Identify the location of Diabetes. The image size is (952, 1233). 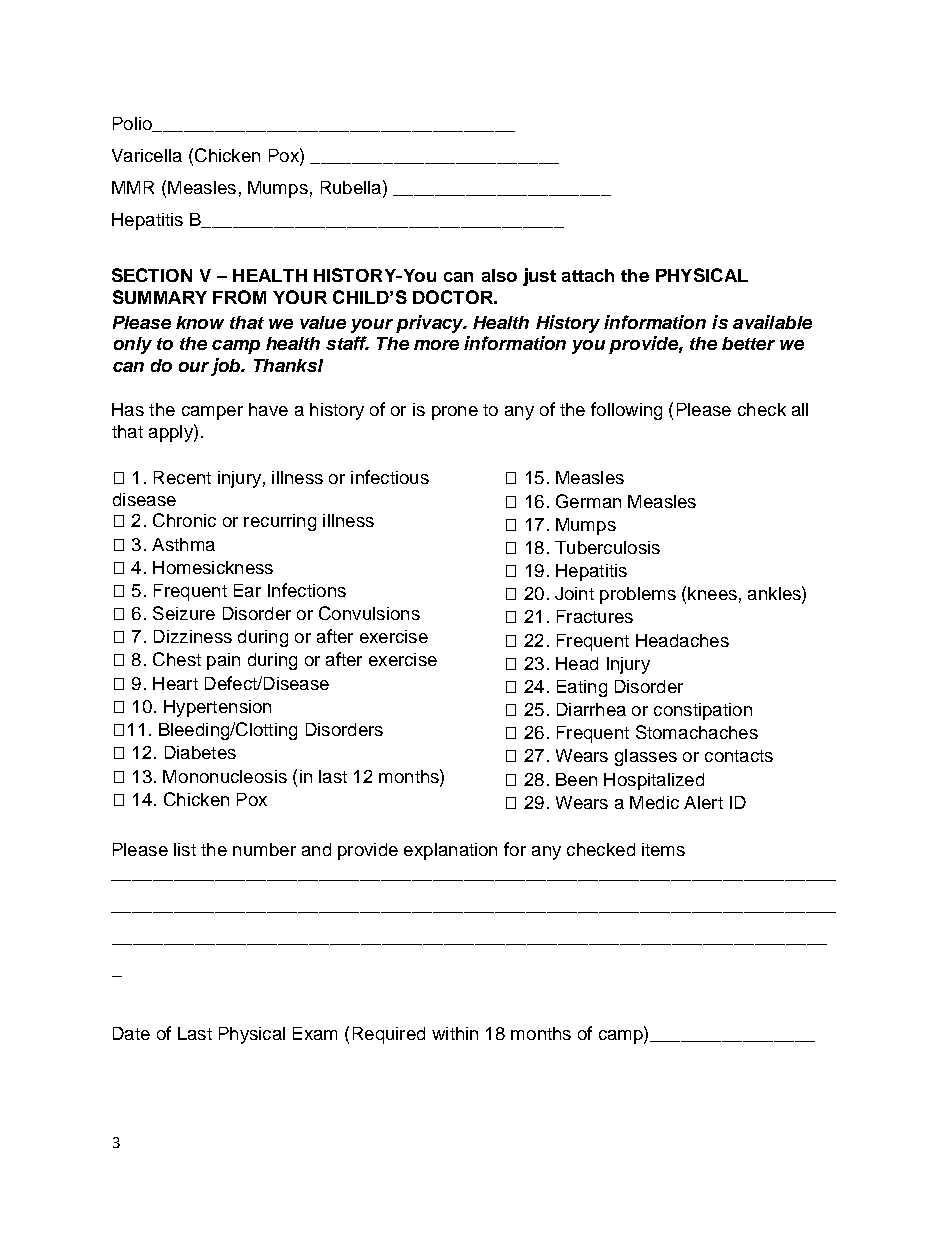
(200, 752).
